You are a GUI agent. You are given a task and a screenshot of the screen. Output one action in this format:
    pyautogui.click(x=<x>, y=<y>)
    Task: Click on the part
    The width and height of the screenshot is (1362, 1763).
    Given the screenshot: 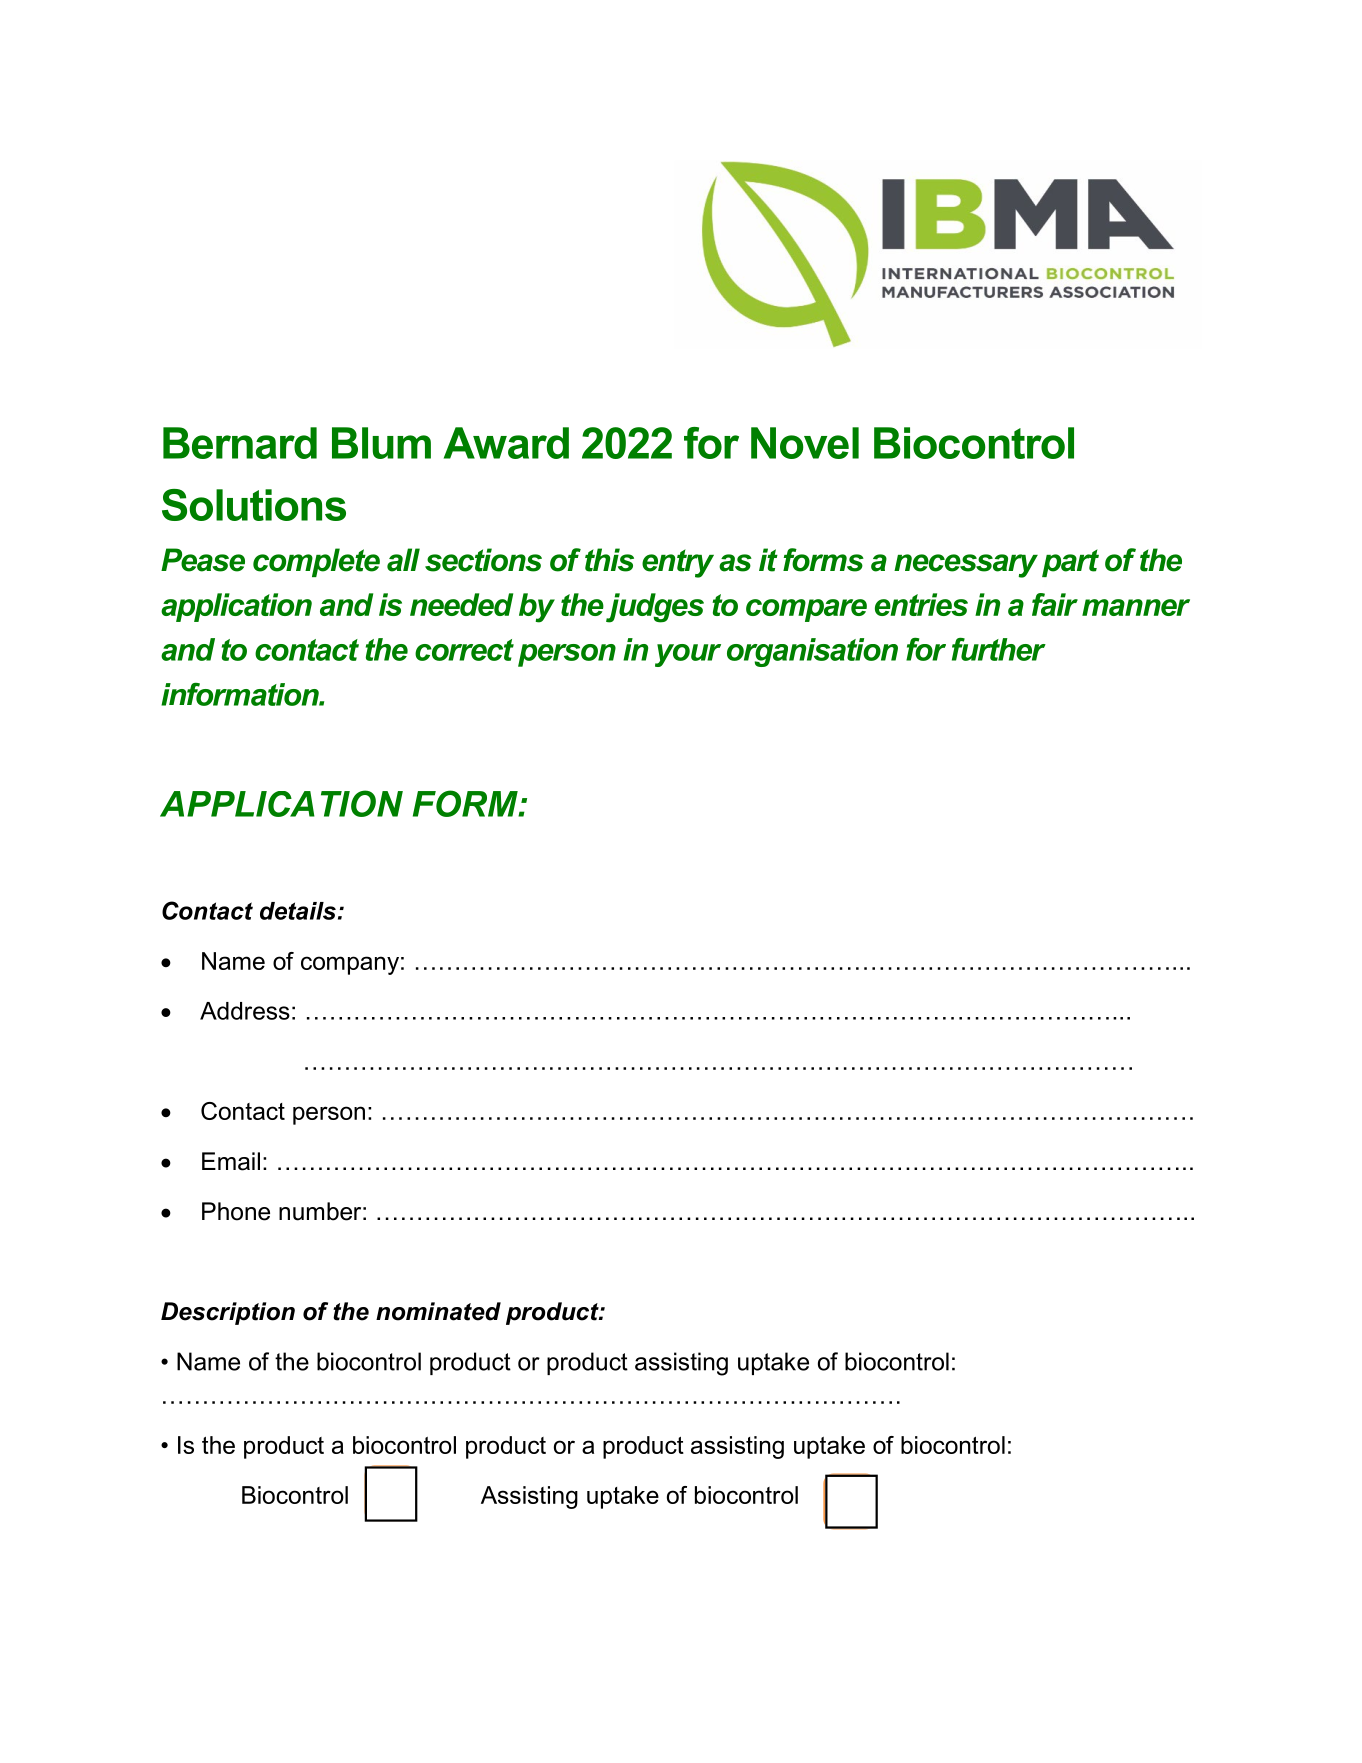 What is the action you would take?
    pyautogui.click(x=1070, y=563)
